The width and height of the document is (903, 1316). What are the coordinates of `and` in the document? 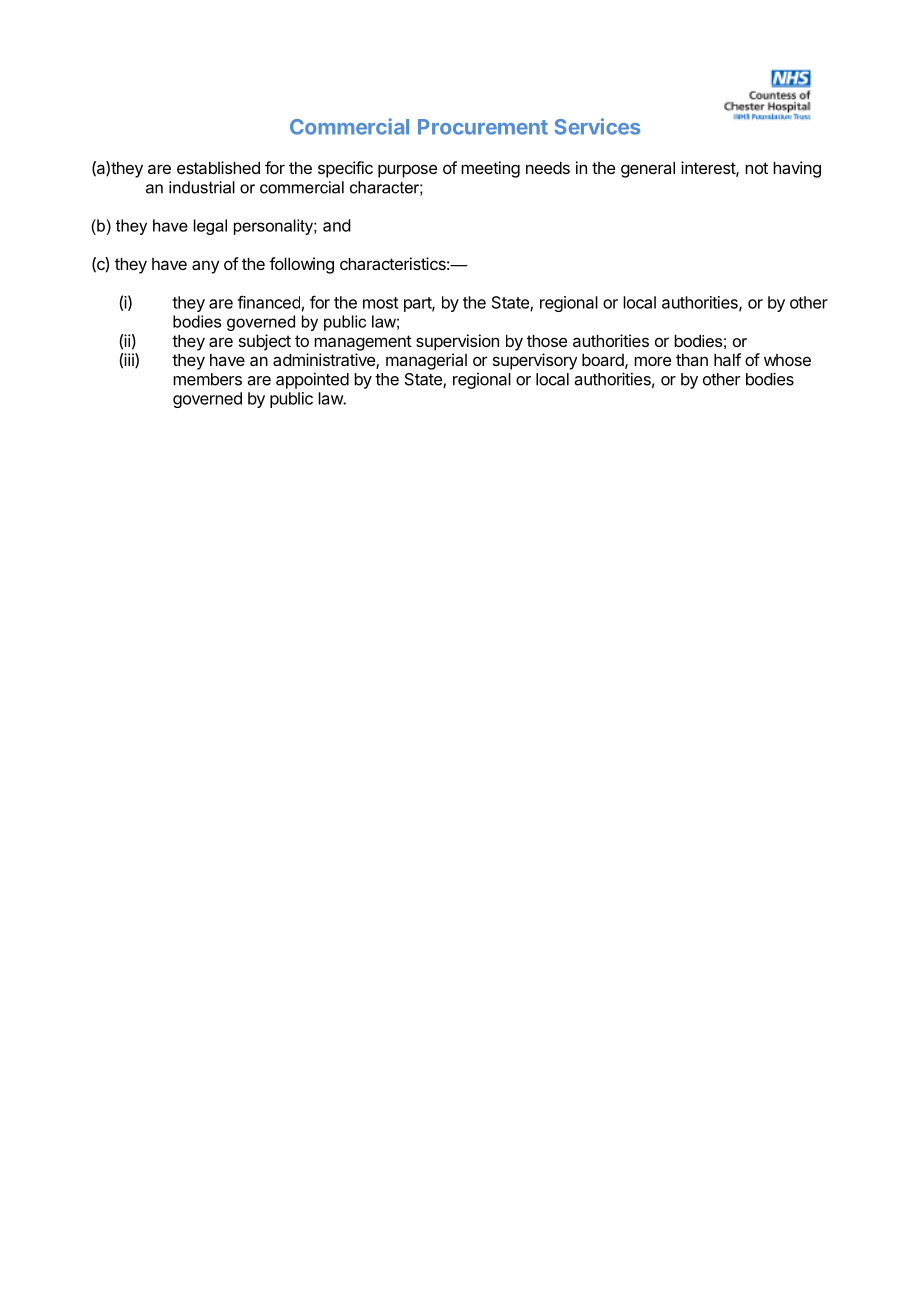 It's located at (337, 225).
